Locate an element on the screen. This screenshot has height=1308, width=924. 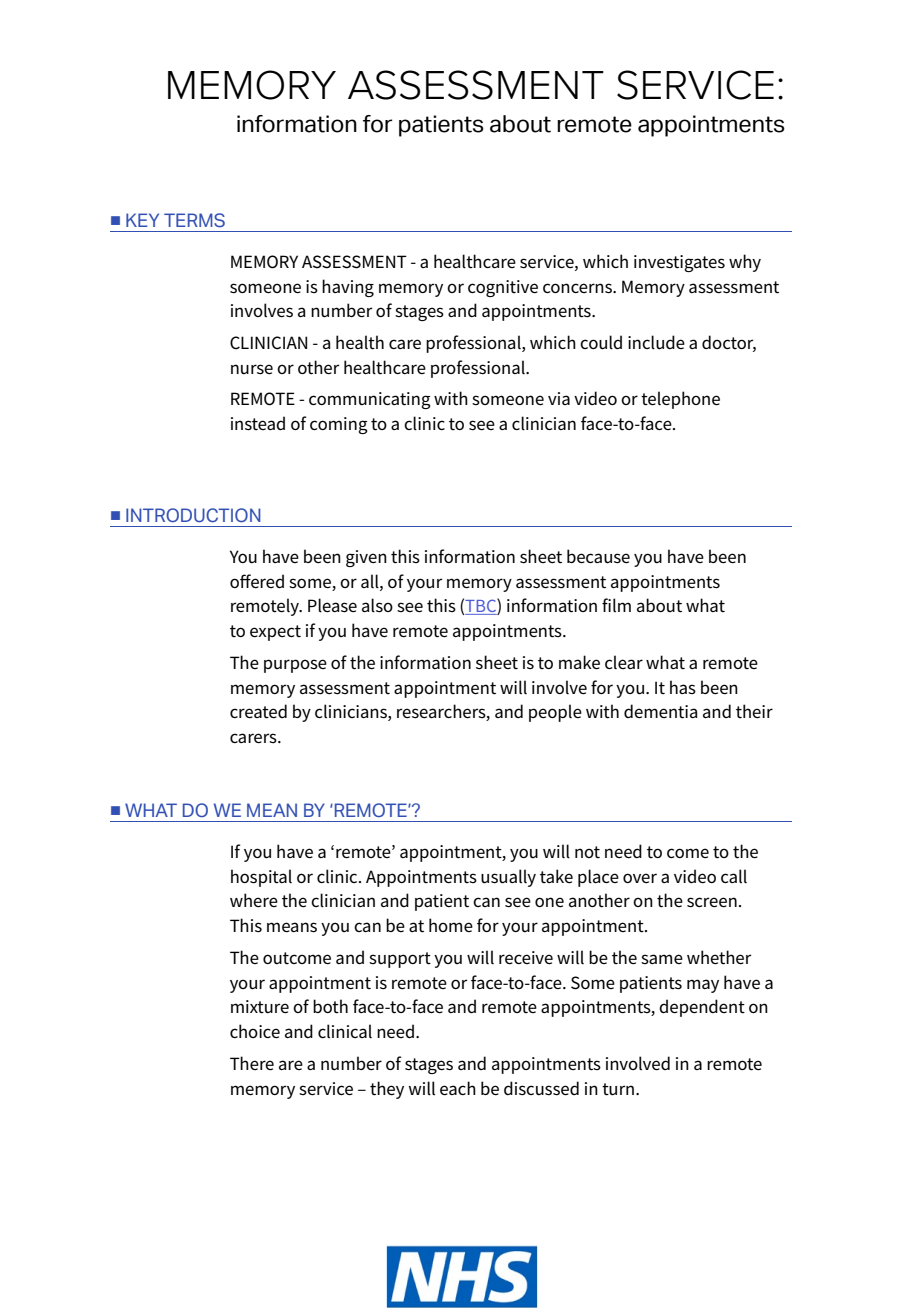
also is located at coordinates (377, 605).
